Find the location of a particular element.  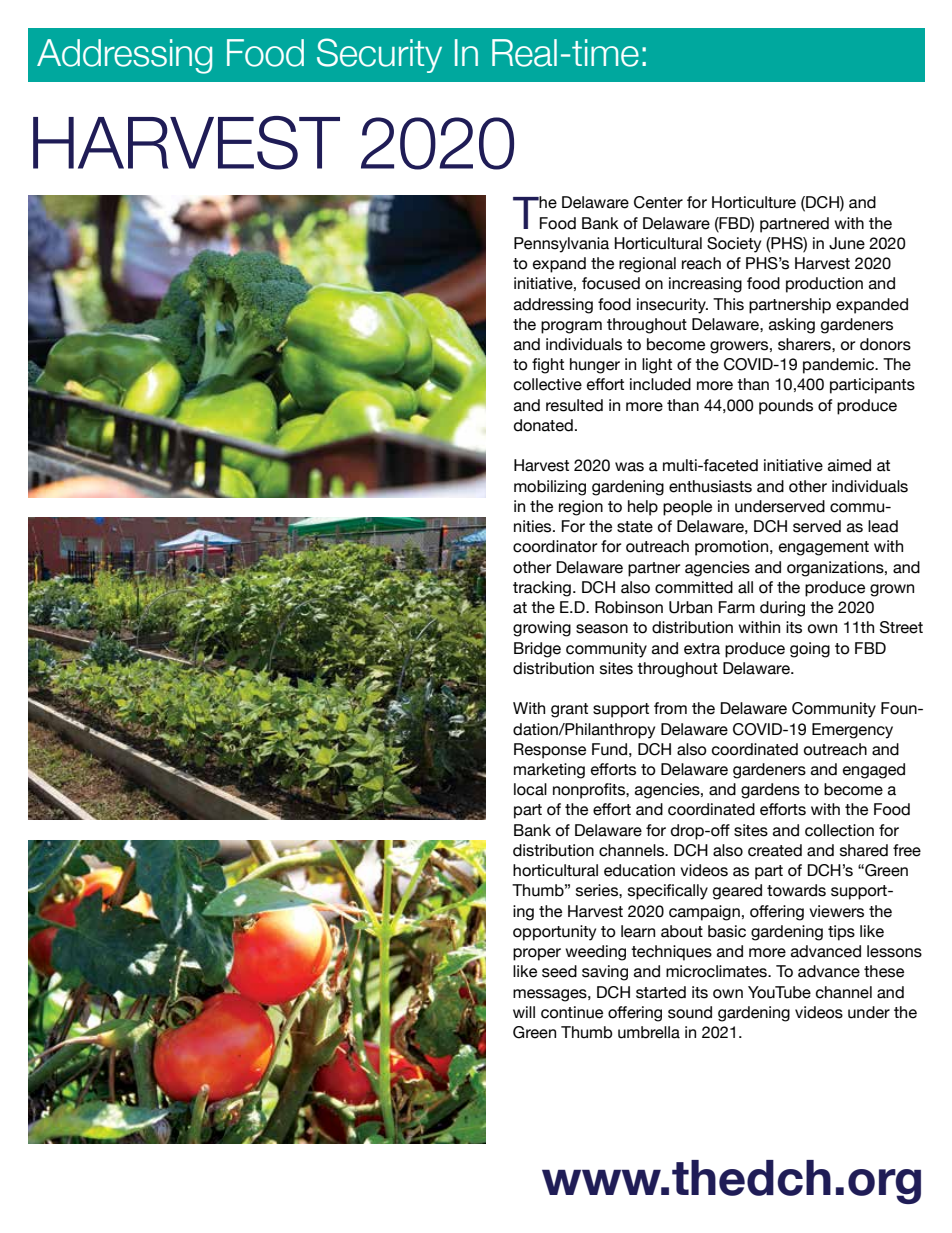

June is located at coordinates (847, 243).
